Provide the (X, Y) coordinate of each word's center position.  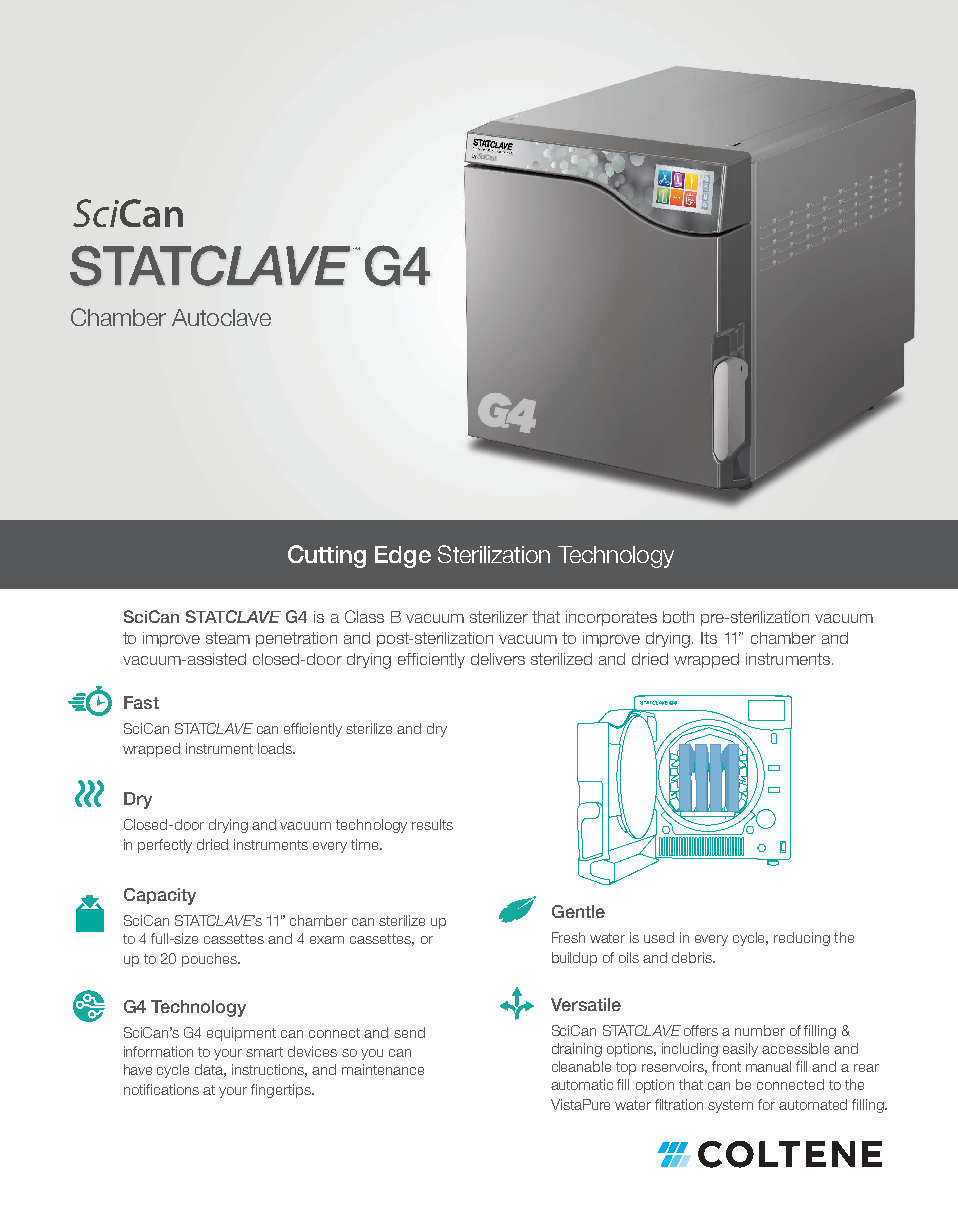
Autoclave (221, 317)
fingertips (282, 1091)
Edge (403, 557)
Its (709, 638)
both (678, 617)
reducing (802, 939)
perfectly (165, 846)
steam (228, 638)
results (432, 824)
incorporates (611, 618)
